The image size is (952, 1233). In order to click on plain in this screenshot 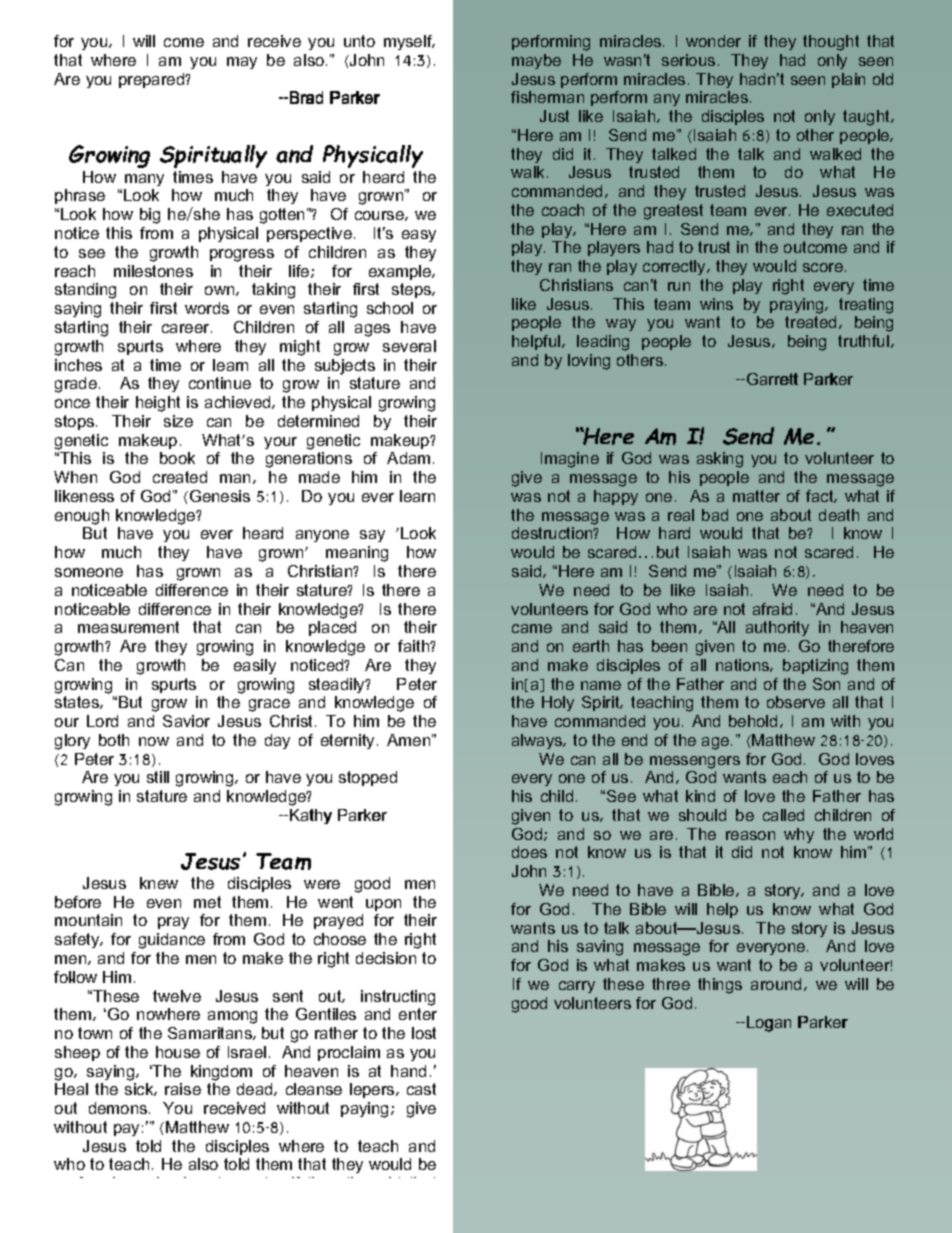, I will do `click(848, 80)`.
